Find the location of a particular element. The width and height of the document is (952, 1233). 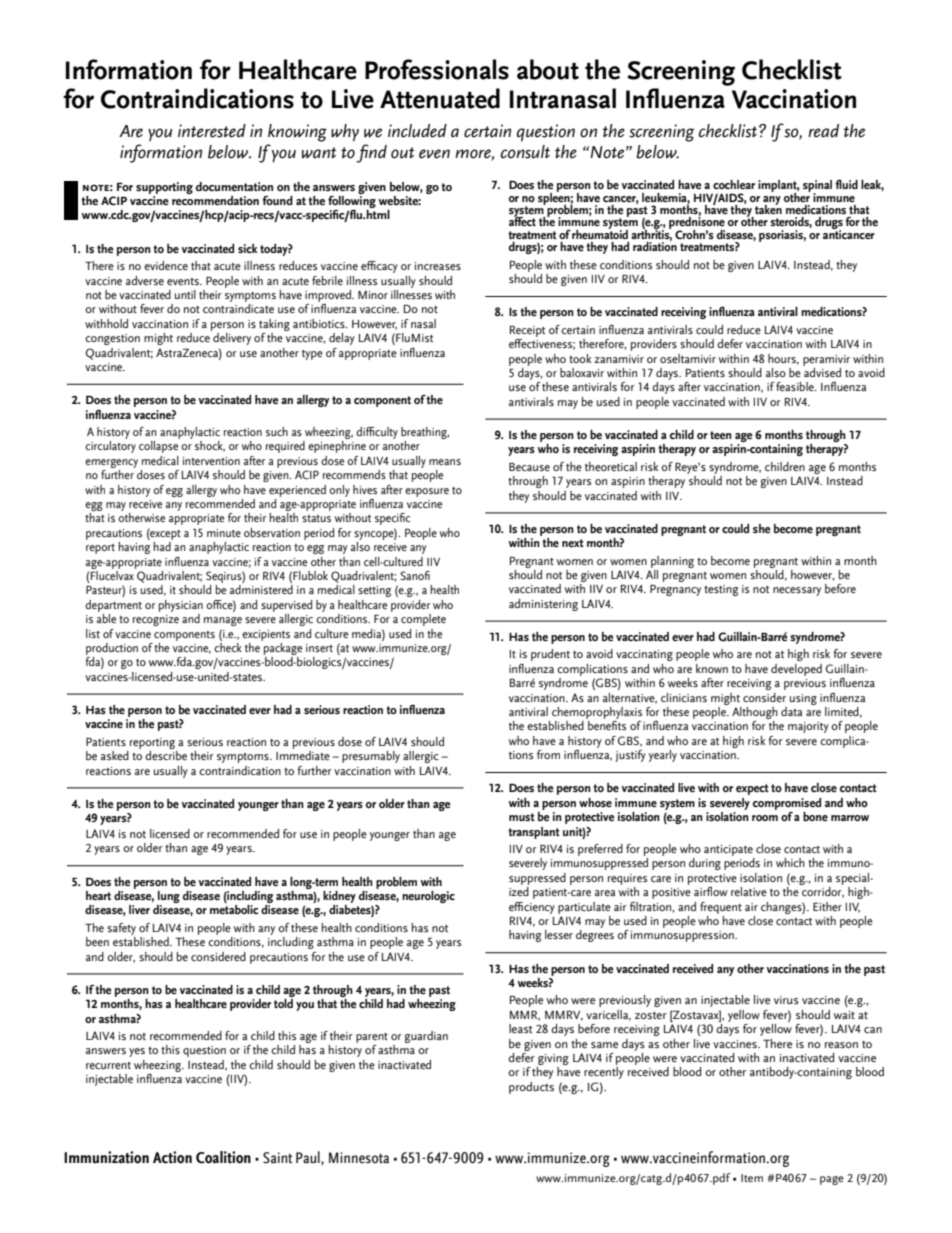

Coalition is located at coordinates (223, 1157).
